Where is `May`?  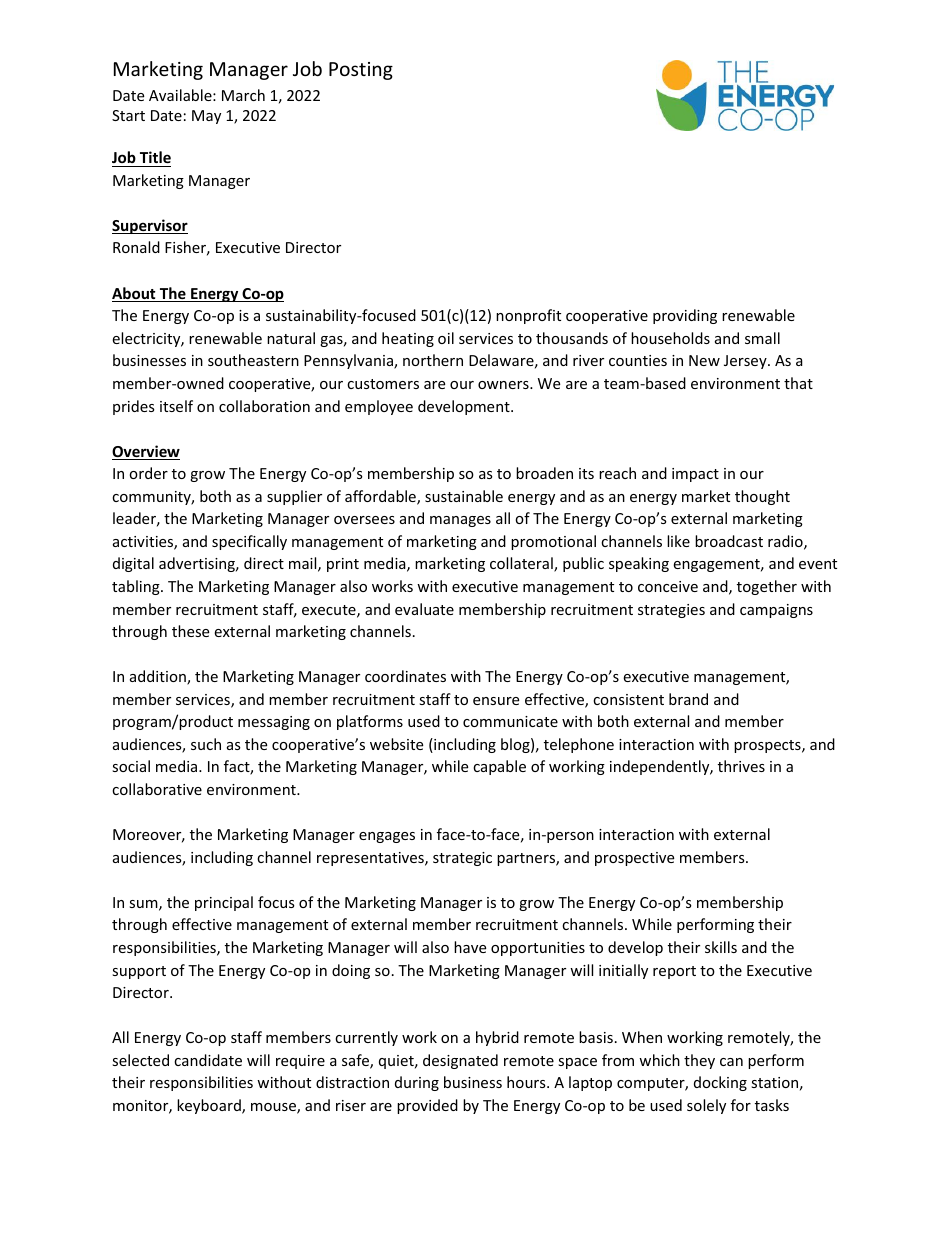 May is located at coordinates (206, 117).
